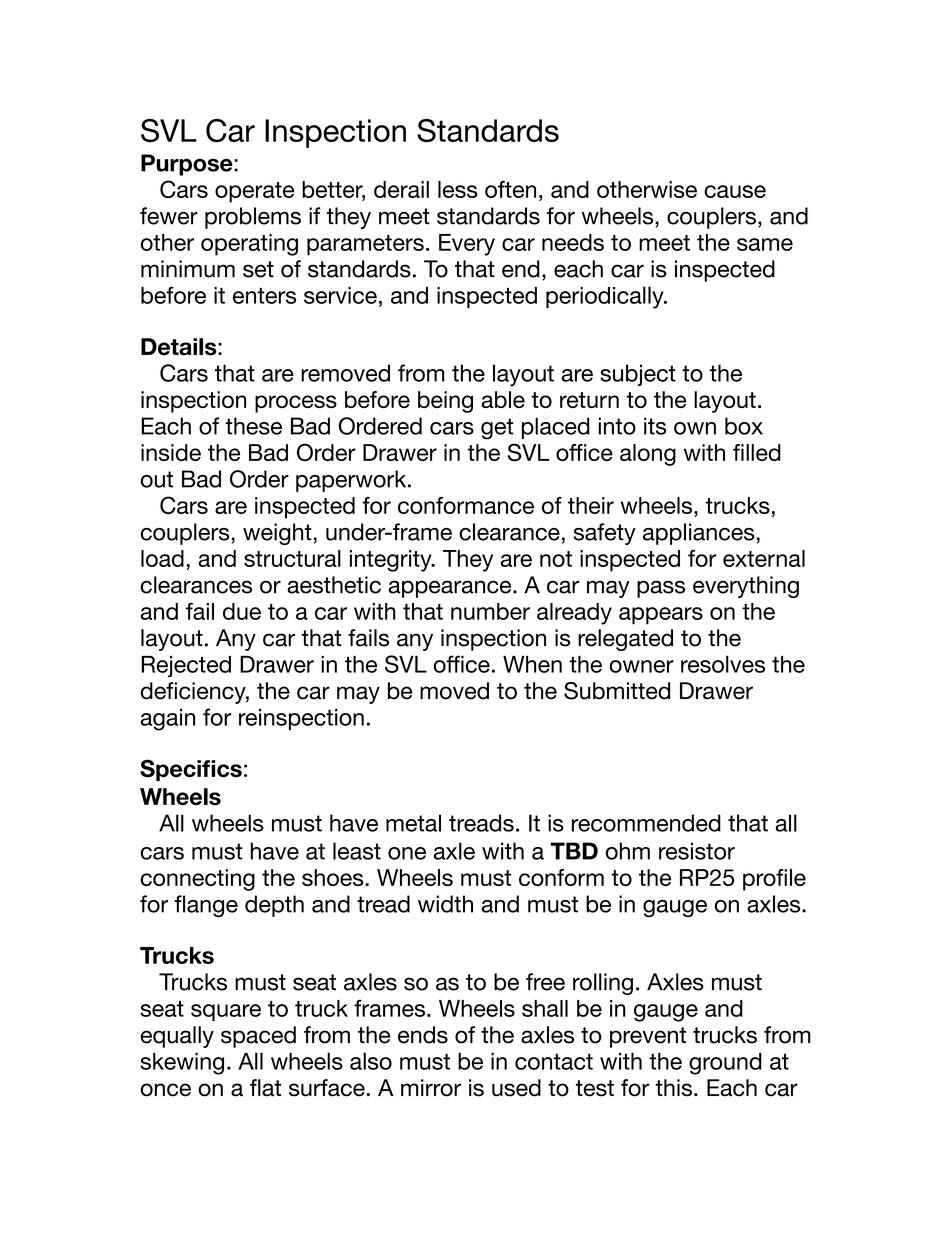  What do you see at coordinates (258, 1037) in the screenshot?
I see `spaced` at bounding box center [258, 1037].
